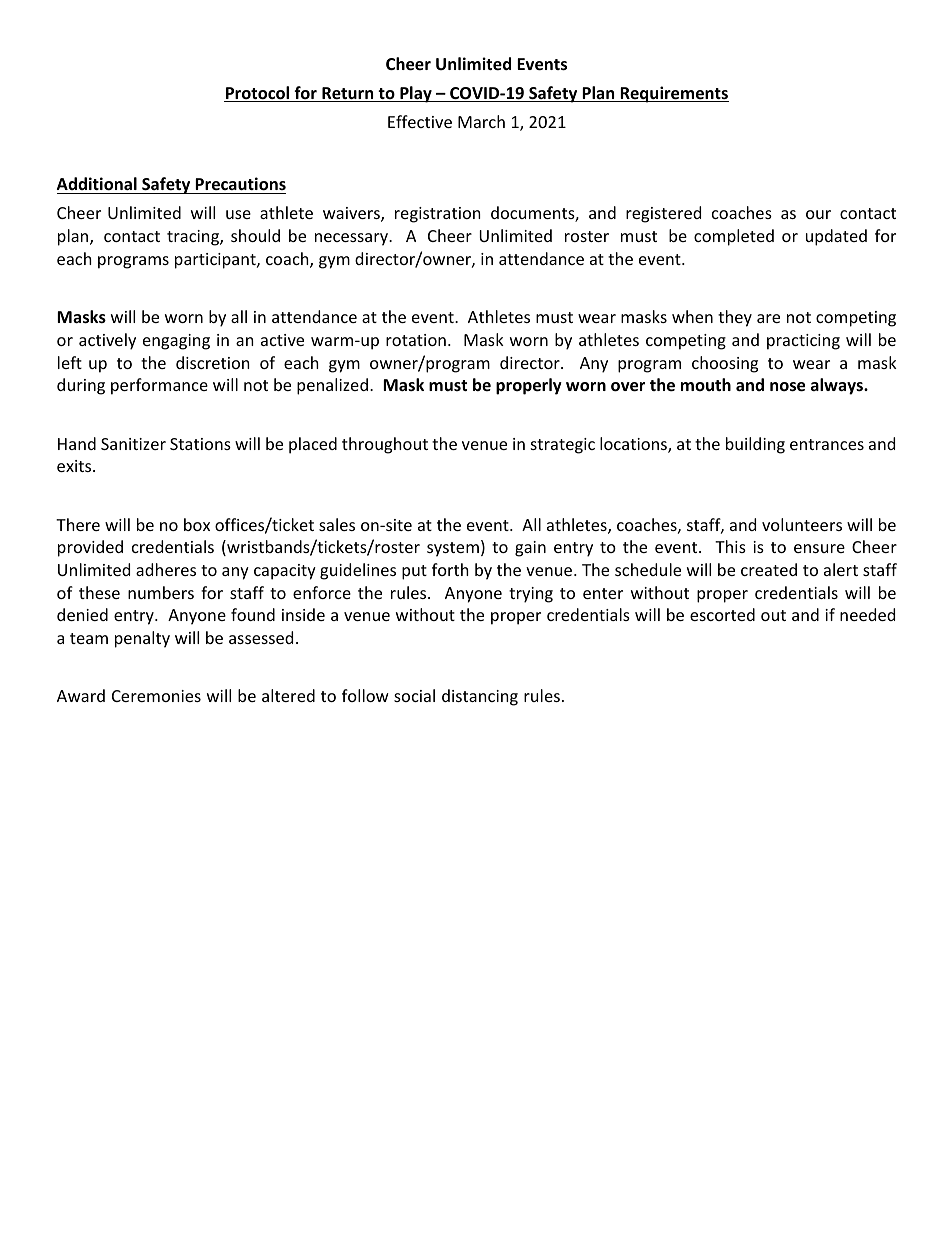  I want to click on Ceremonies, so click(156, 696).
